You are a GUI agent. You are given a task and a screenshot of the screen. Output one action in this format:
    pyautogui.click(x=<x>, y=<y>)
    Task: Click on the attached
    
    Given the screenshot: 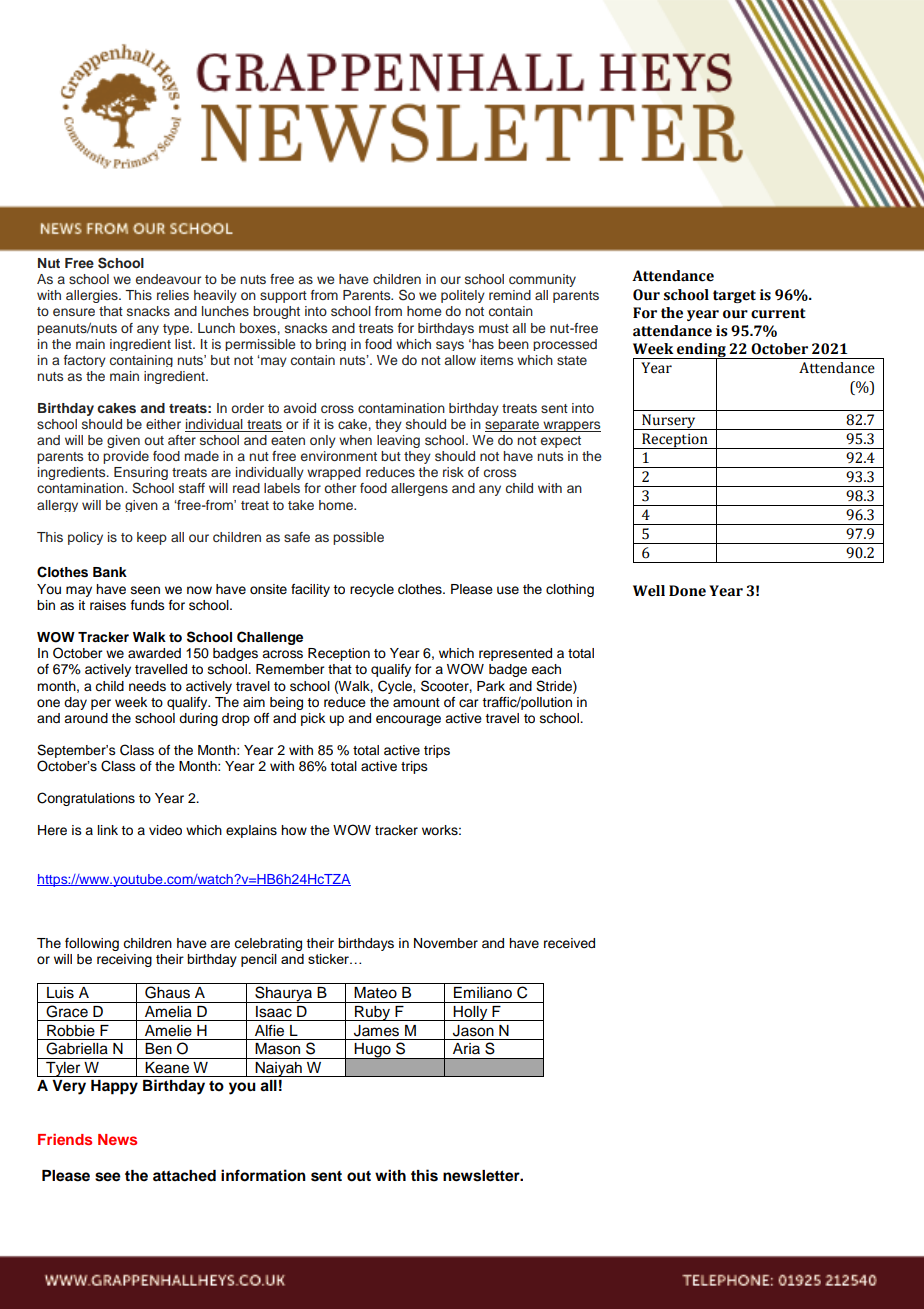 What is the action you would take?
    pyautogui.click(x=184, y=1176)
